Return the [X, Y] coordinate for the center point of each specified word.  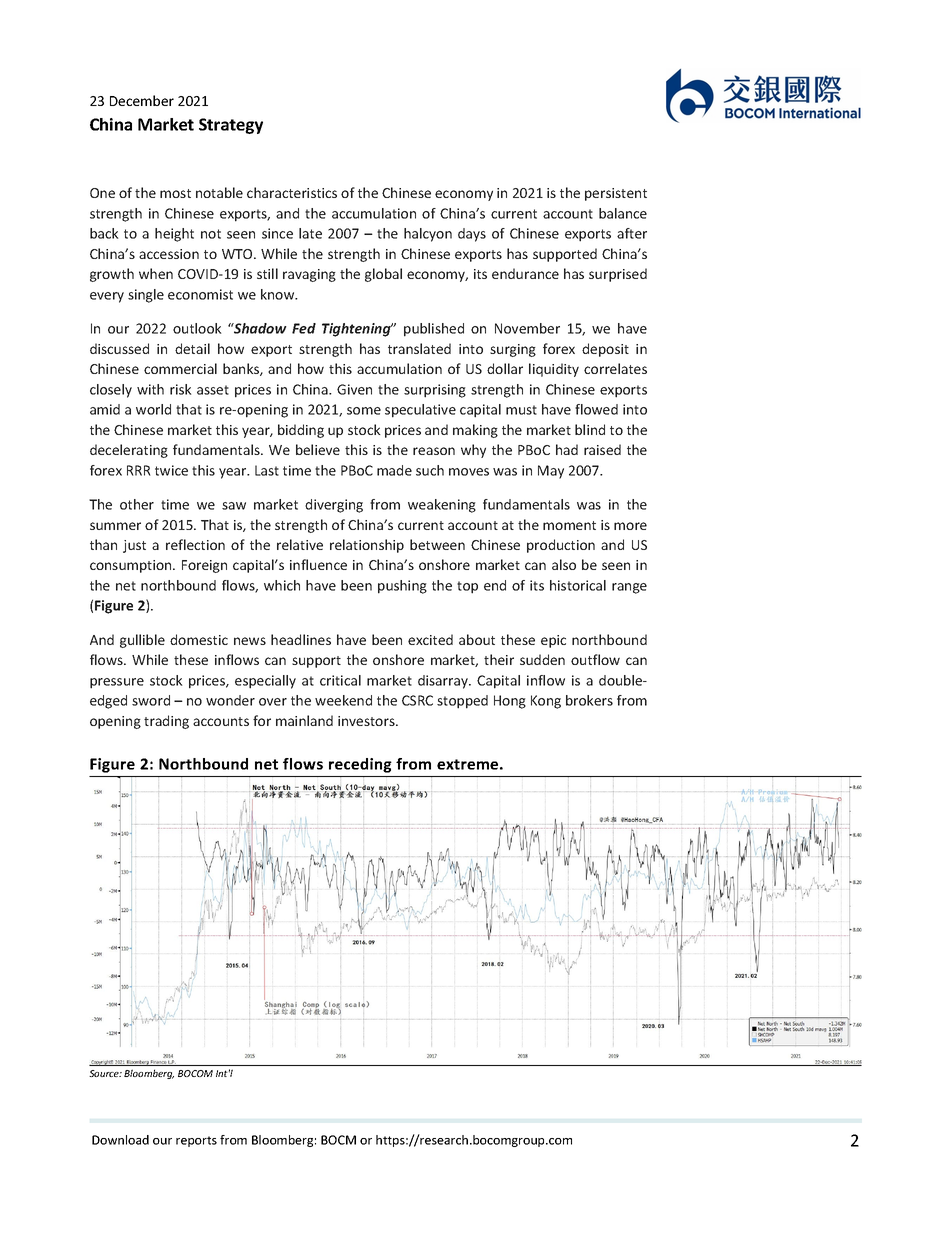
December [142, 100]
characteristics [292, 192]
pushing [402, 587]
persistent [616, 194]
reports [196, 1141]
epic [553, 641]
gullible [142, 641]
